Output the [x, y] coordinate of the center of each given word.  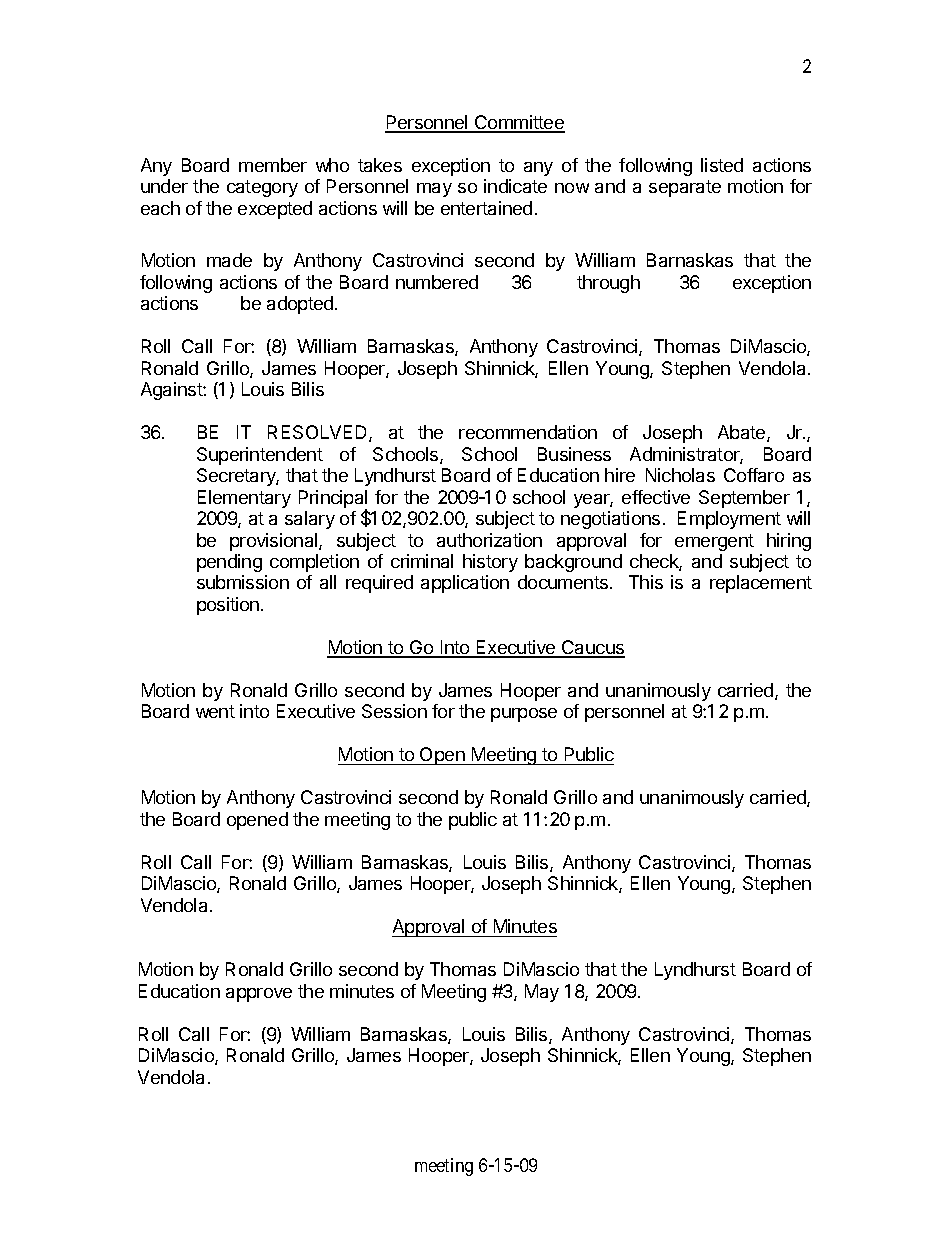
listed [722, 165]
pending [229, 563]
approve [259, 995]
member [273, 165]
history [490, 563]
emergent [714, 542]
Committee [519, 123]
